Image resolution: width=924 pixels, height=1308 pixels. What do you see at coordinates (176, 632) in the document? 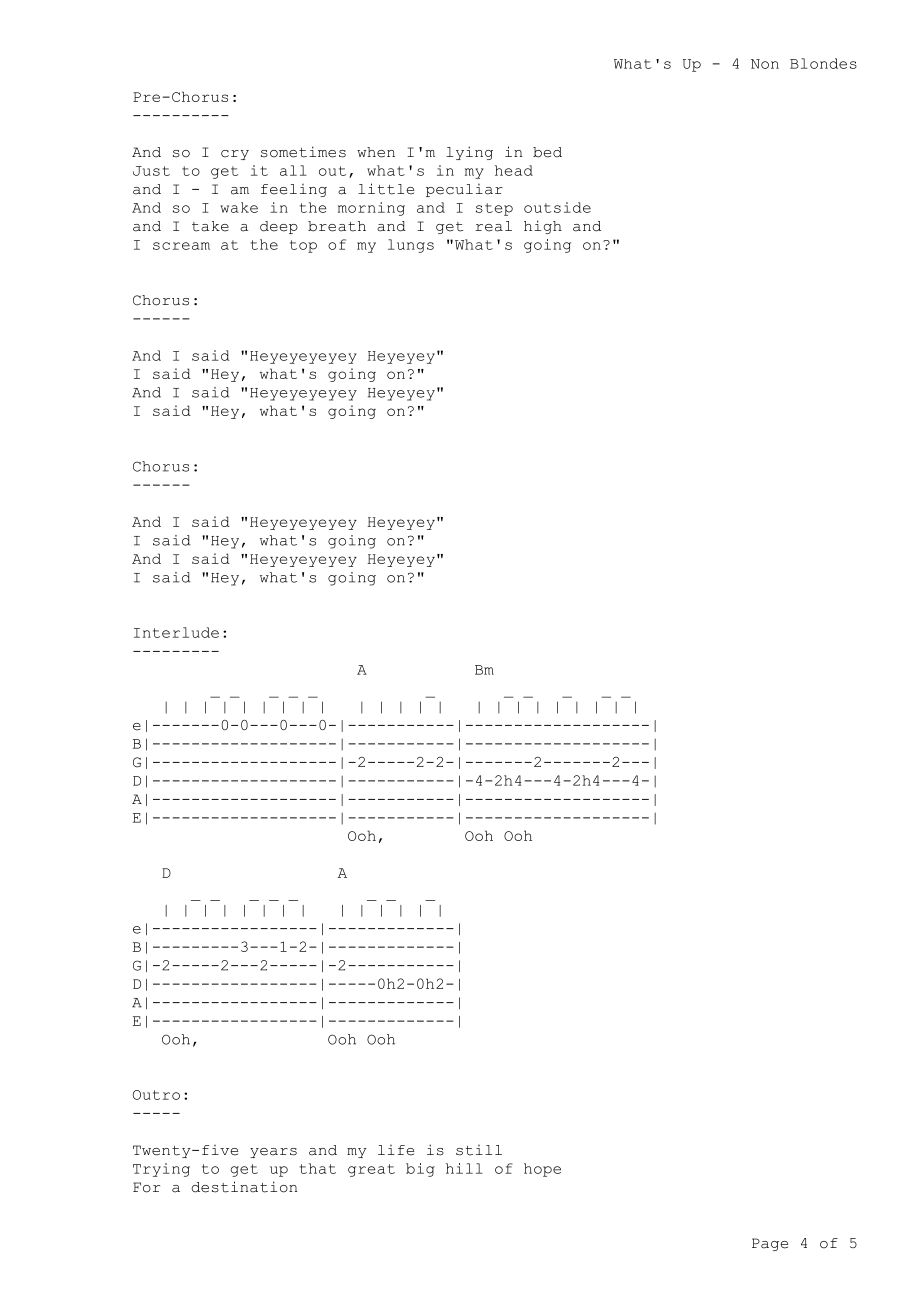
I see `Interlude` at bounding box center [176, 632].
